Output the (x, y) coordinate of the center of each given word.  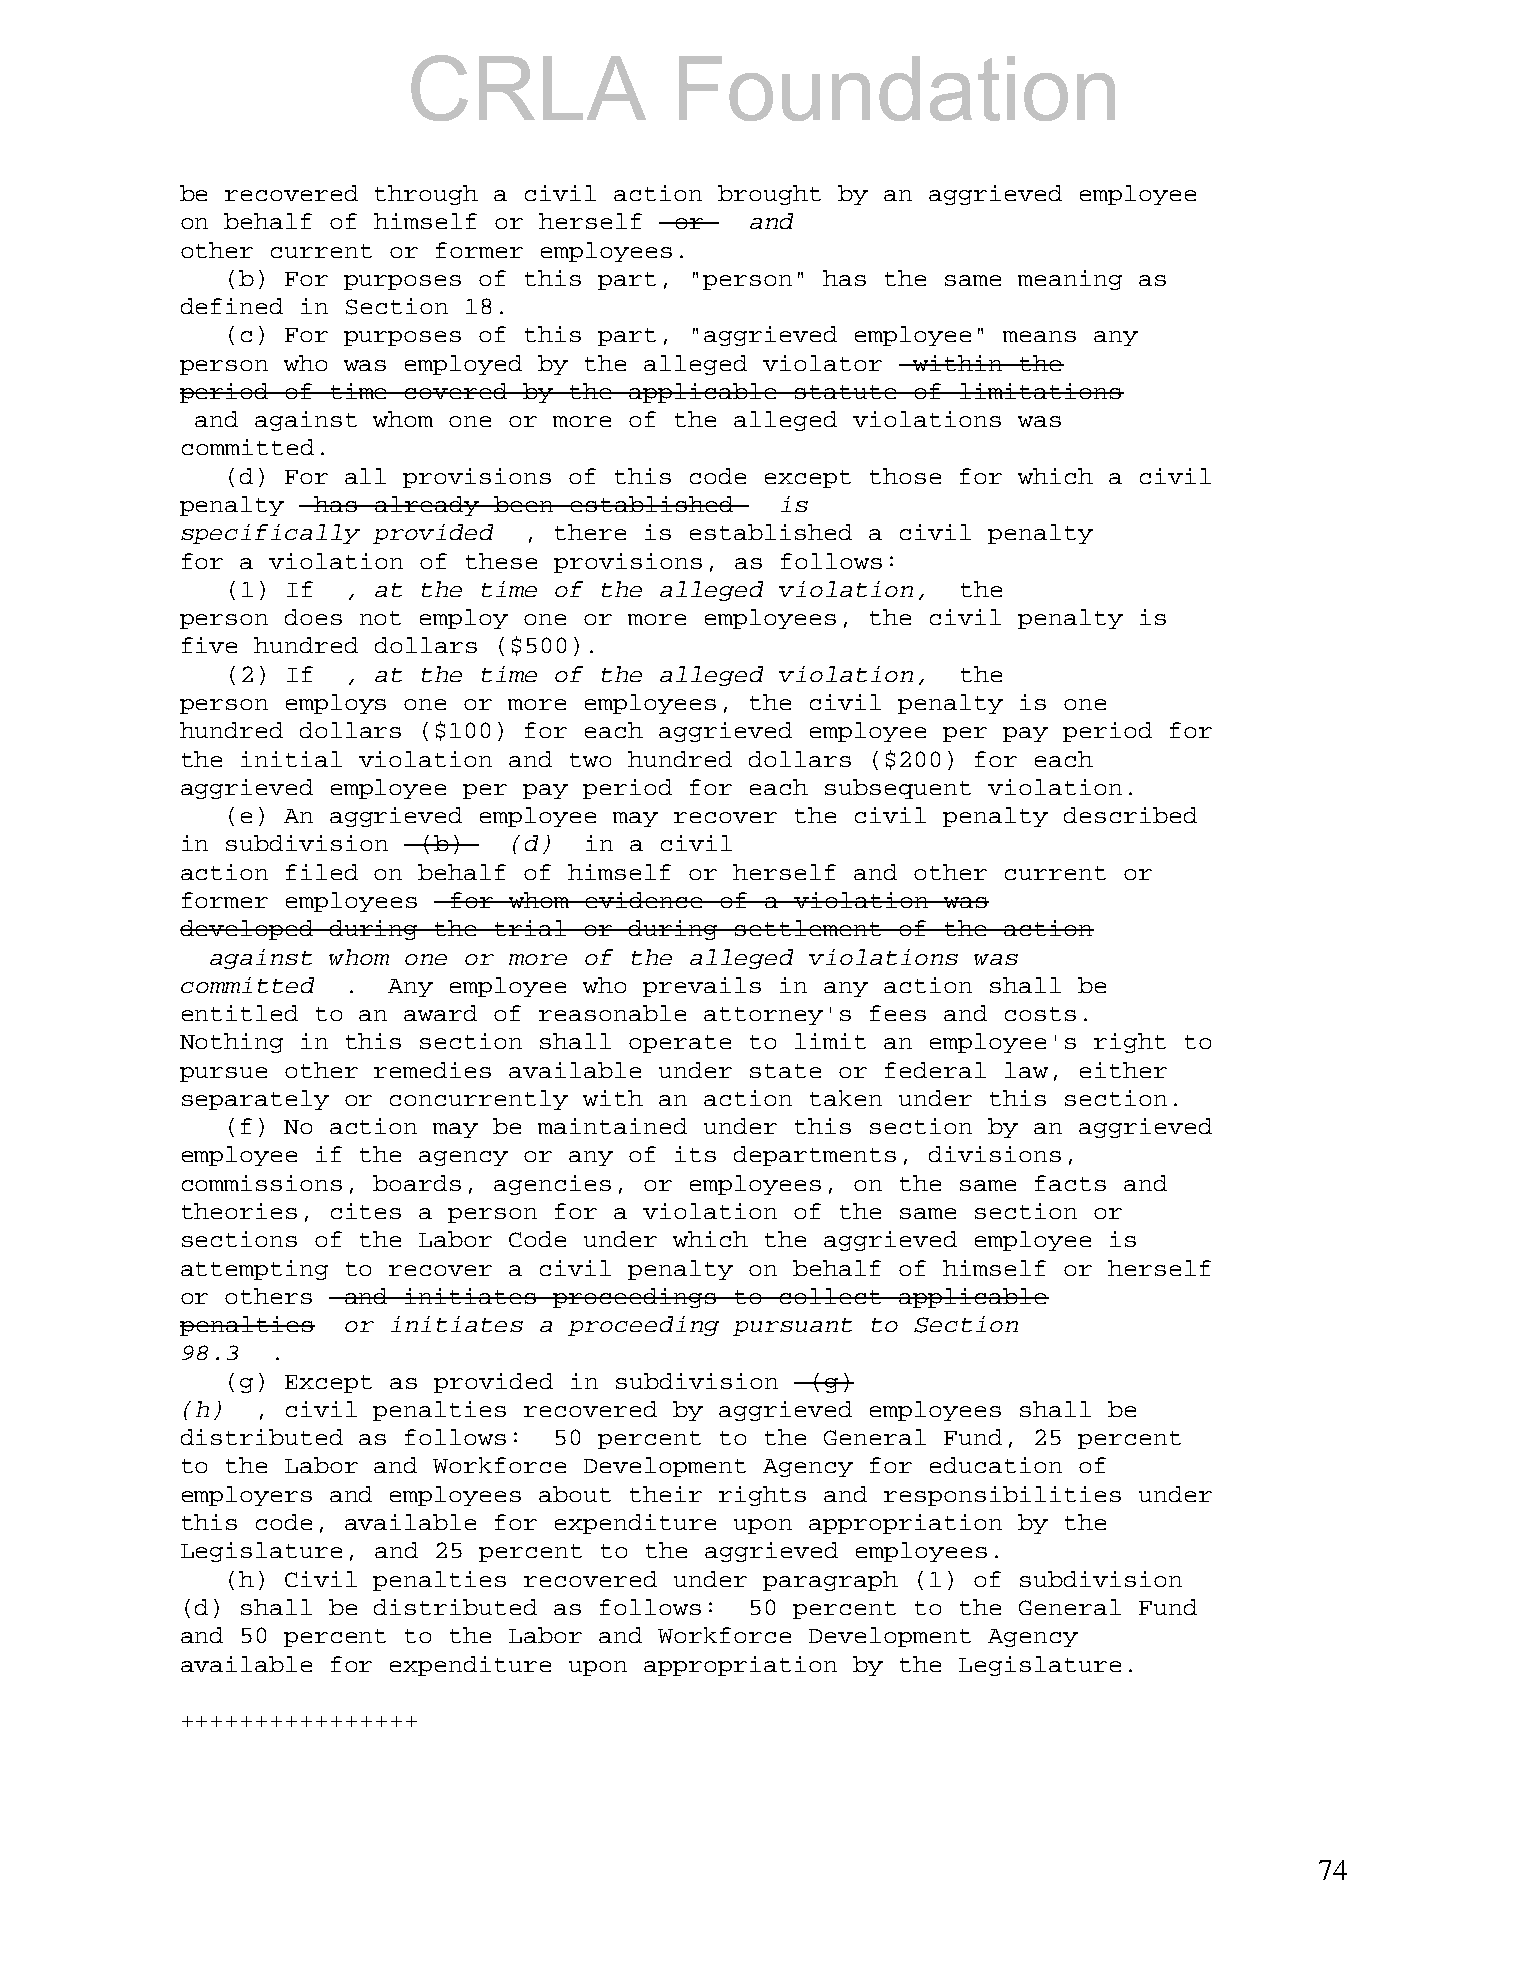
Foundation (897, 88)
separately (255, 1100)
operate (680, 1044)
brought (769, 195)
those (905, 476)
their (666, 1494)
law (1026, 1070)
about (575, 1494)
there (590, 532)
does (313, 617)
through (426, 195)
